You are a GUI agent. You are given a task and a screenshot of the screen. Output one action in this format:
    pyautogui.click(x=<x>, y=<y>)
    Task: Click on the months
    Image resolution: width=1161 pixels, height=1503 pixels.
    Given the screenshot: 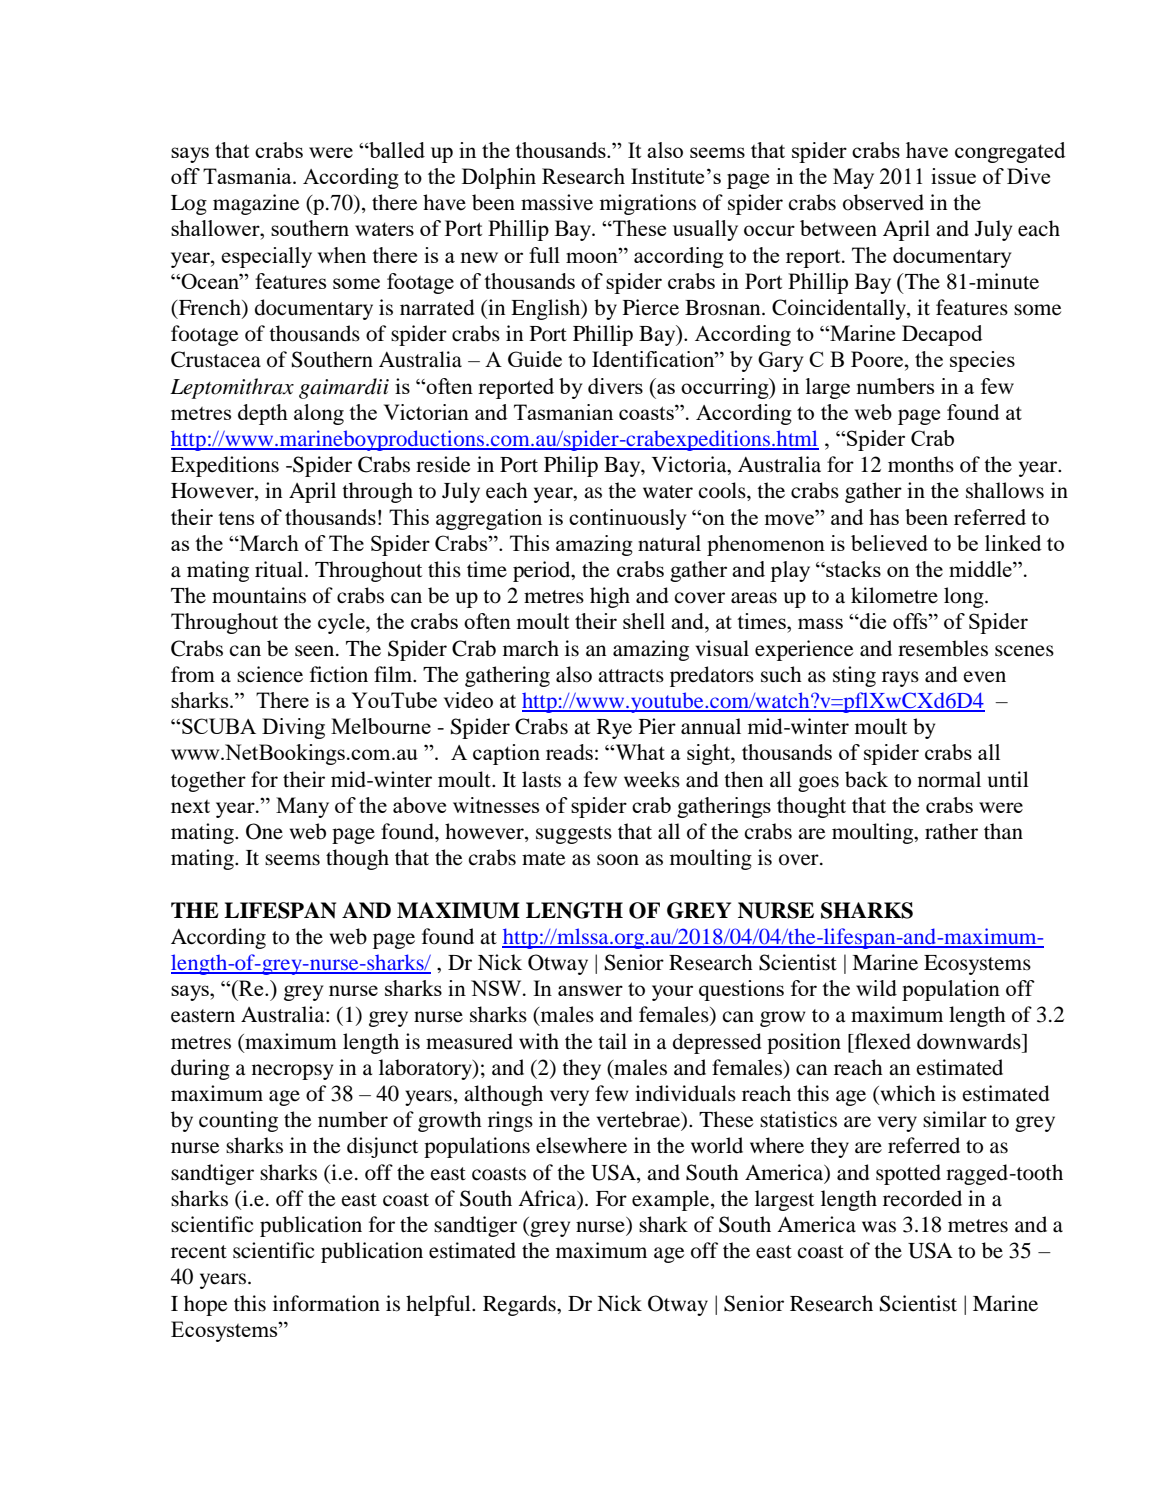 What is the action you would take?
    pyautogui.click(x=921, y=464)
